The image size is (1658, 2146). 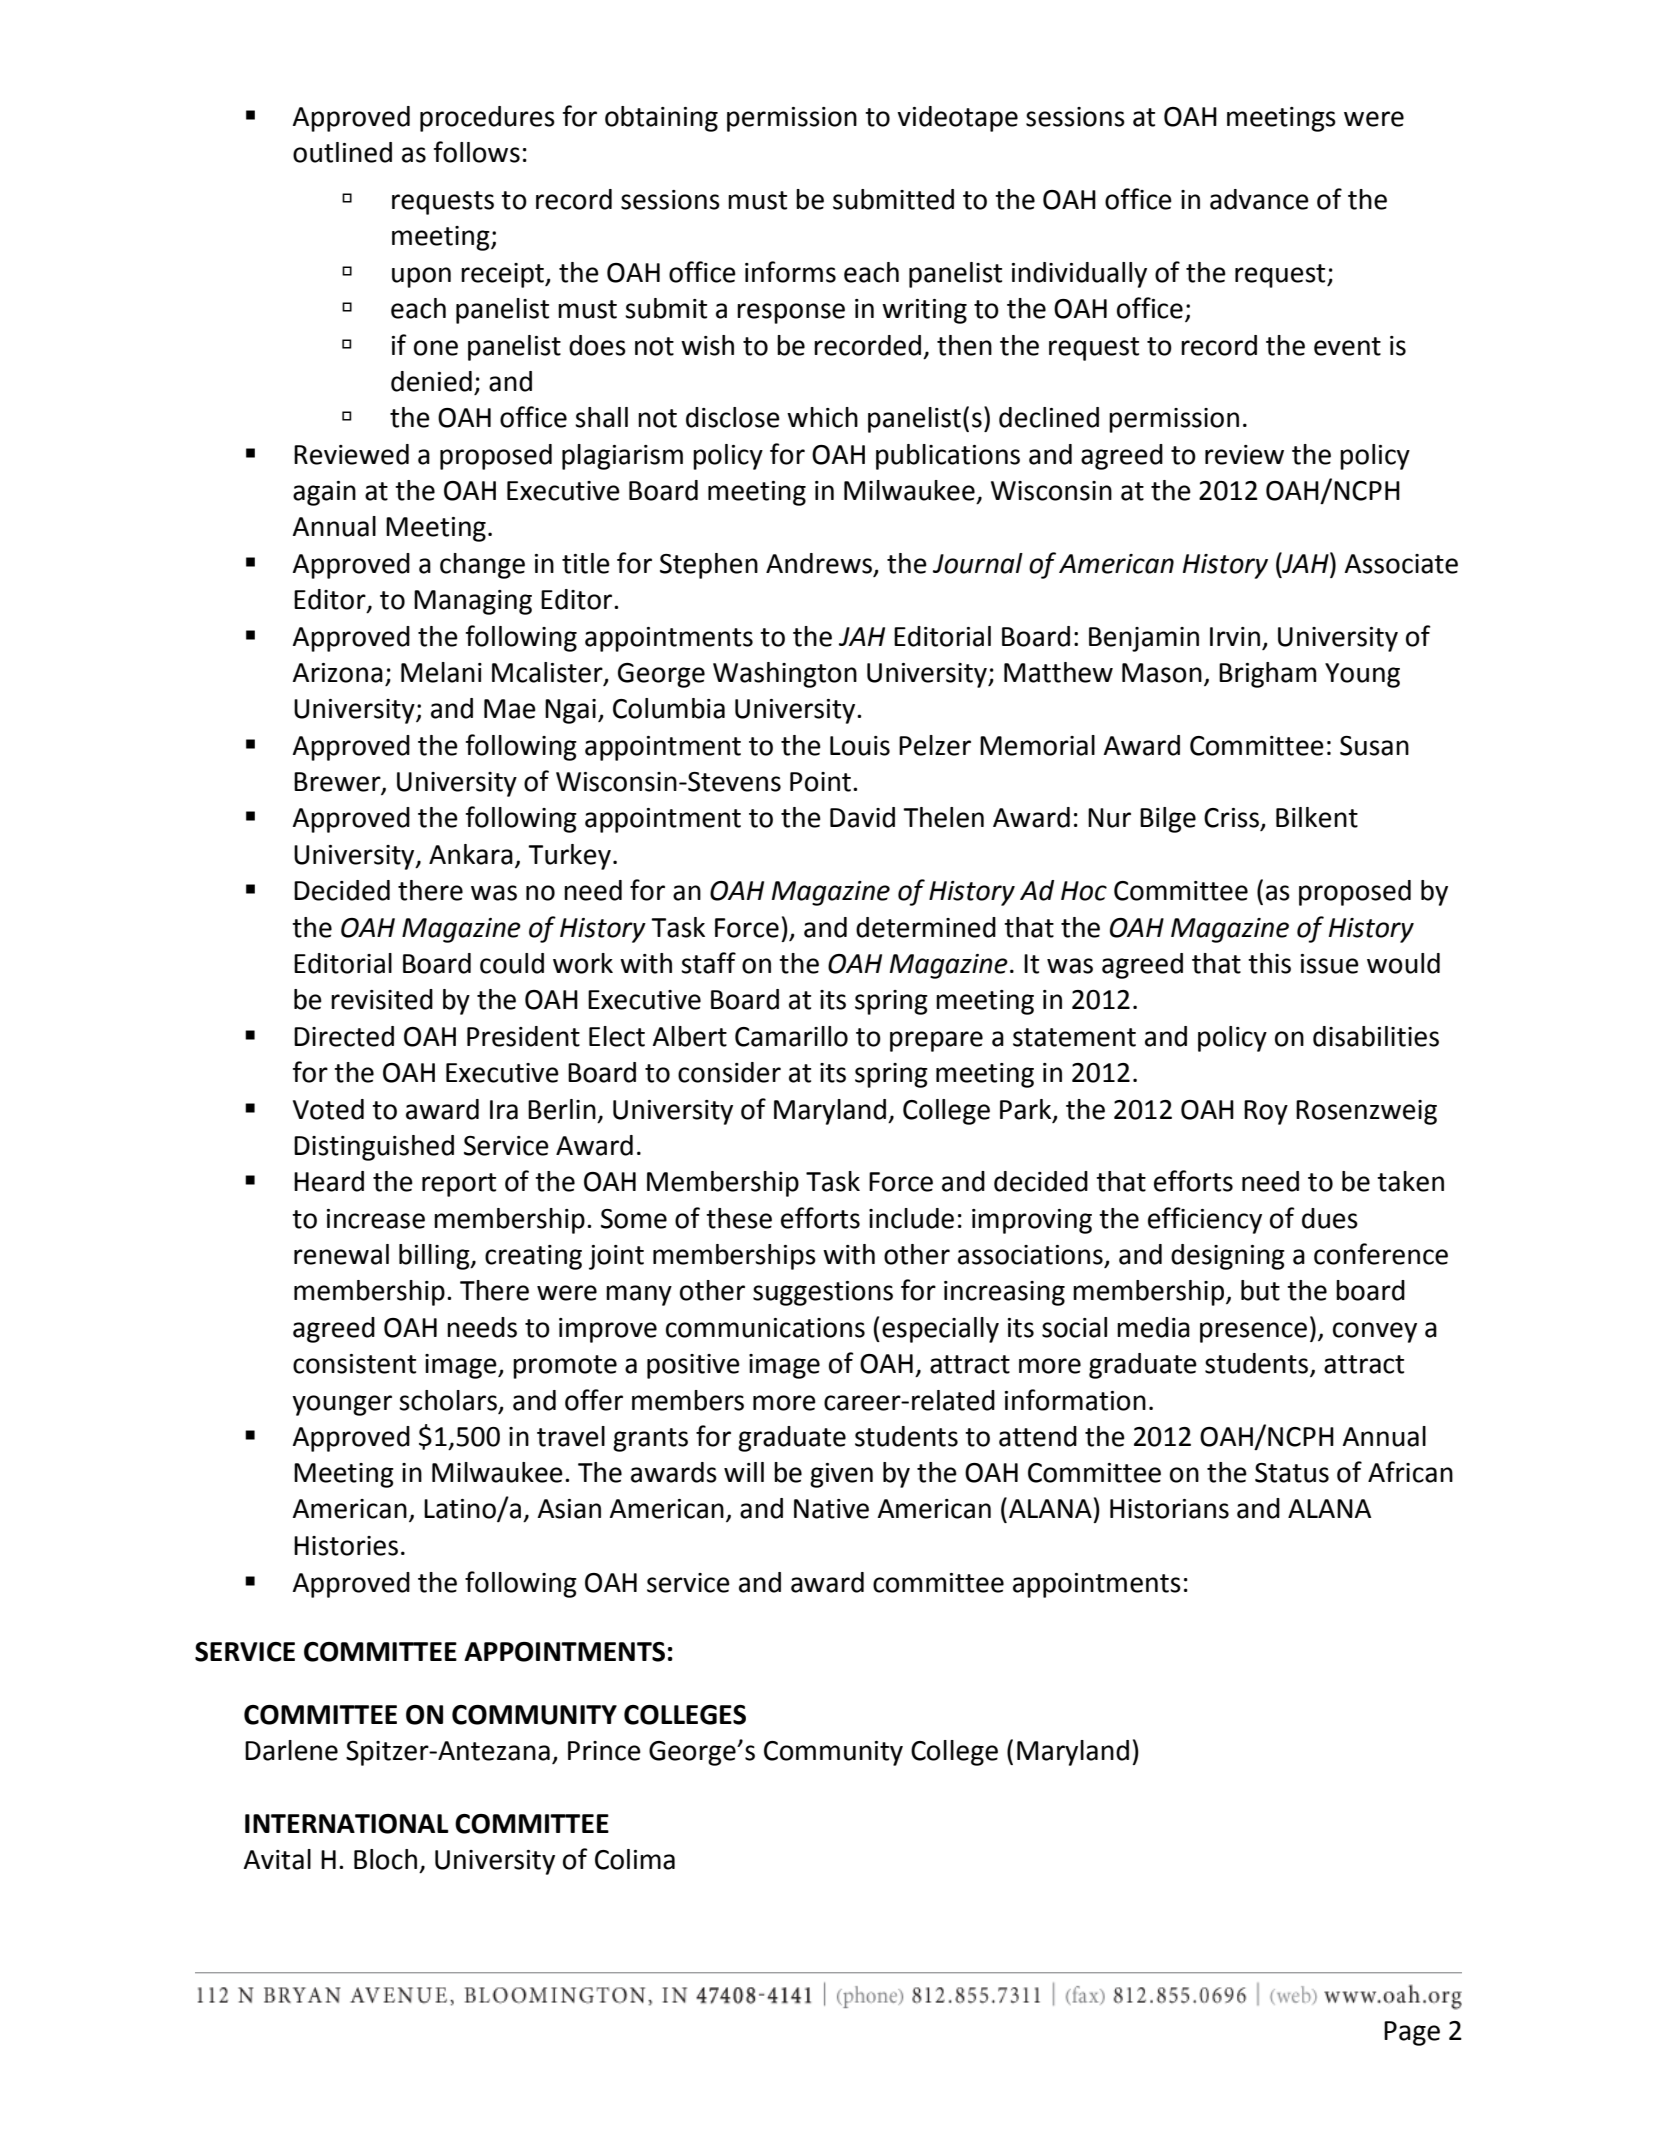 What do you see at coordinates (936, 1041) in the document?
I see `prepare` at bounding box center [936, 1041].
